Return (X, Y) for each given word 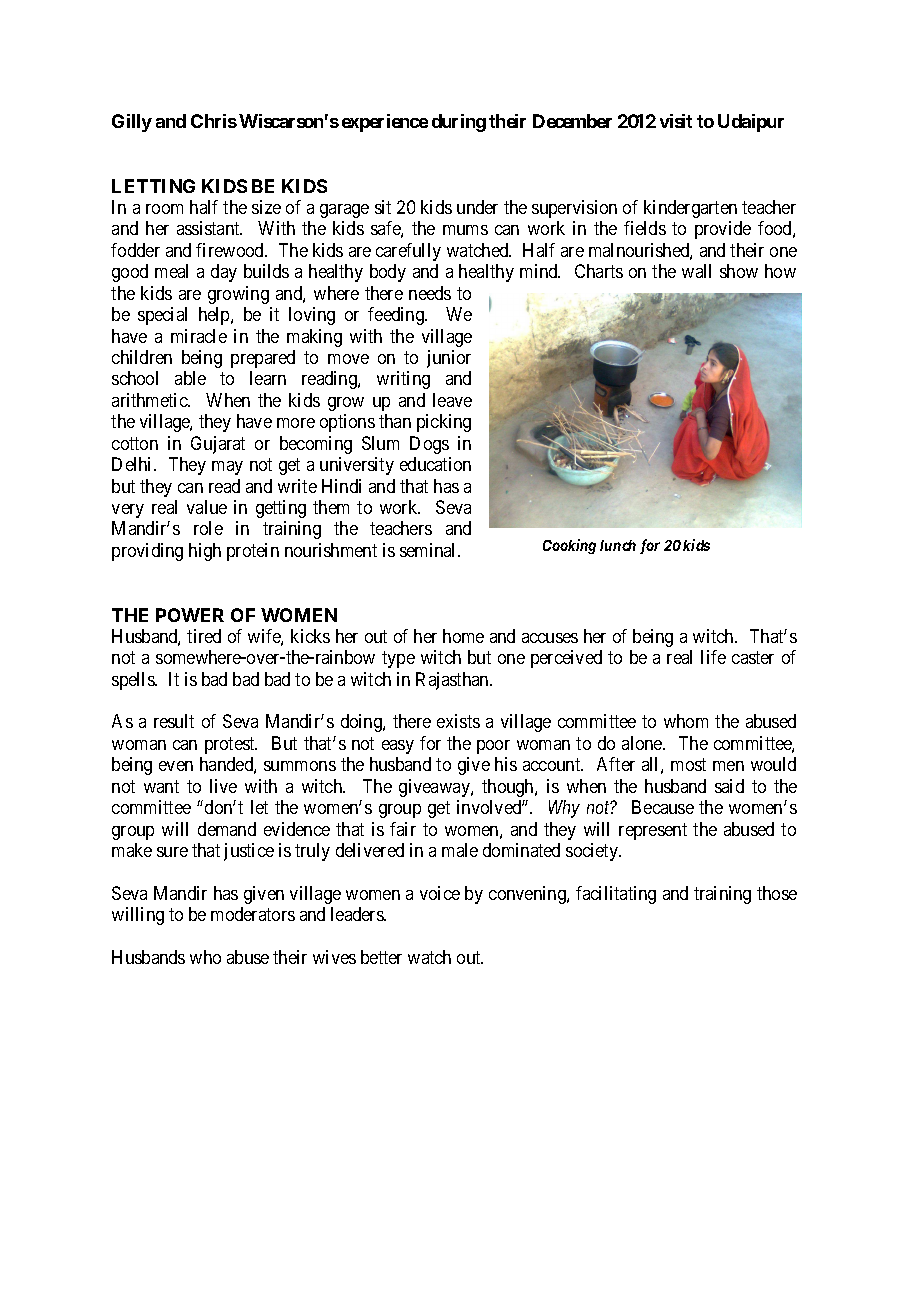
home (463, 636)
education (435, 464)
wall (696, 271)
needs (430, 293)
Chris (214, 121)
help (215, 316)
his (506, 764)
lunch (618, 545)
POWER (190, 615)
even (176, 766)
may (227, 468)
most (688, 764)
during (459, 123)
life (713, 657)
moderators (253, 914)
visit (676, 121)
